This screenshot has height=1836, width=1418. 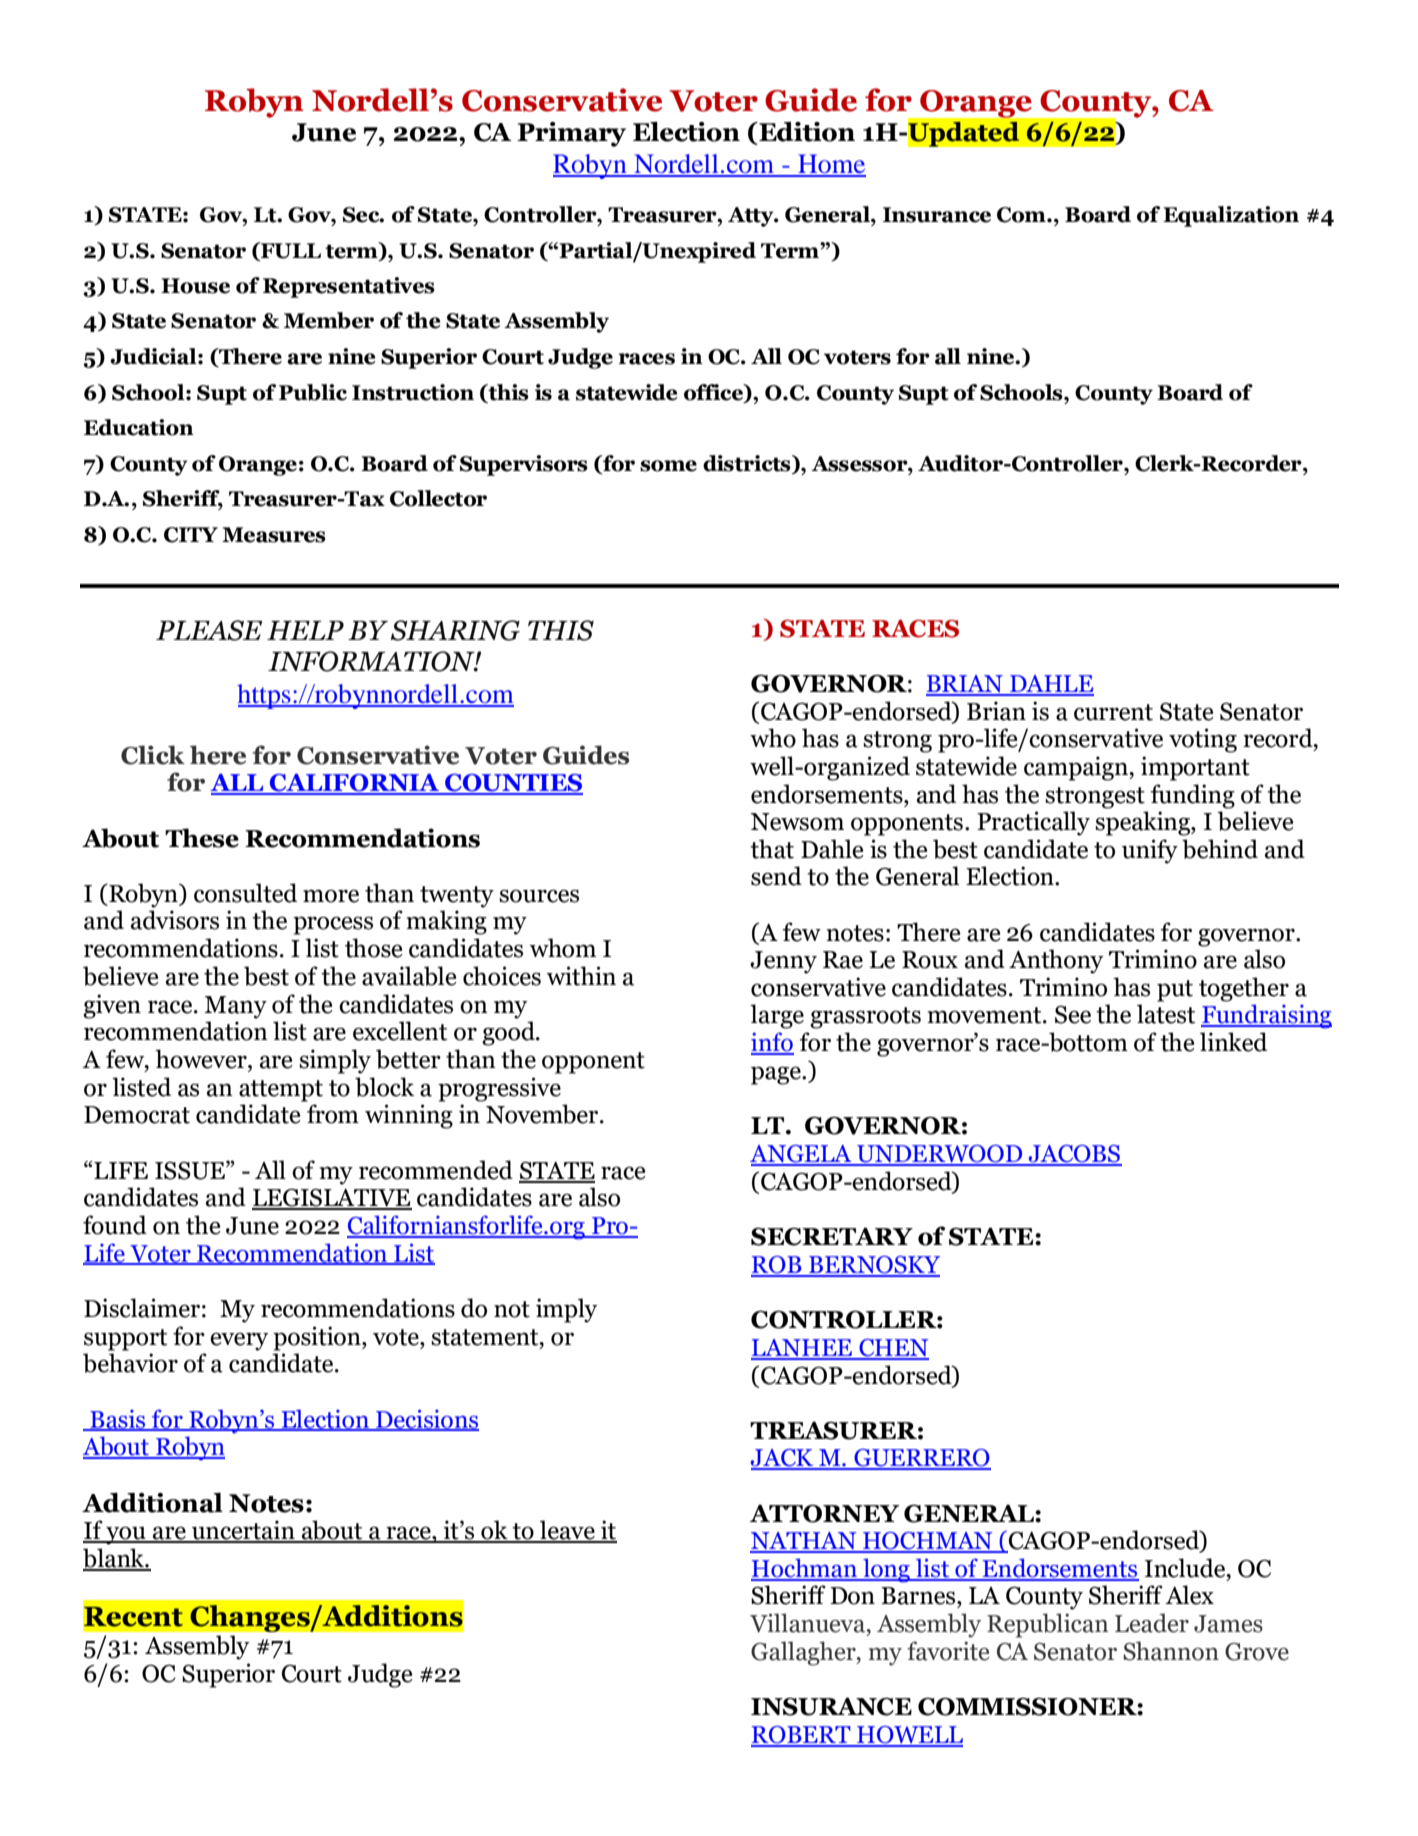 I want to click on Equalization, so click(x=1231, y=216).
